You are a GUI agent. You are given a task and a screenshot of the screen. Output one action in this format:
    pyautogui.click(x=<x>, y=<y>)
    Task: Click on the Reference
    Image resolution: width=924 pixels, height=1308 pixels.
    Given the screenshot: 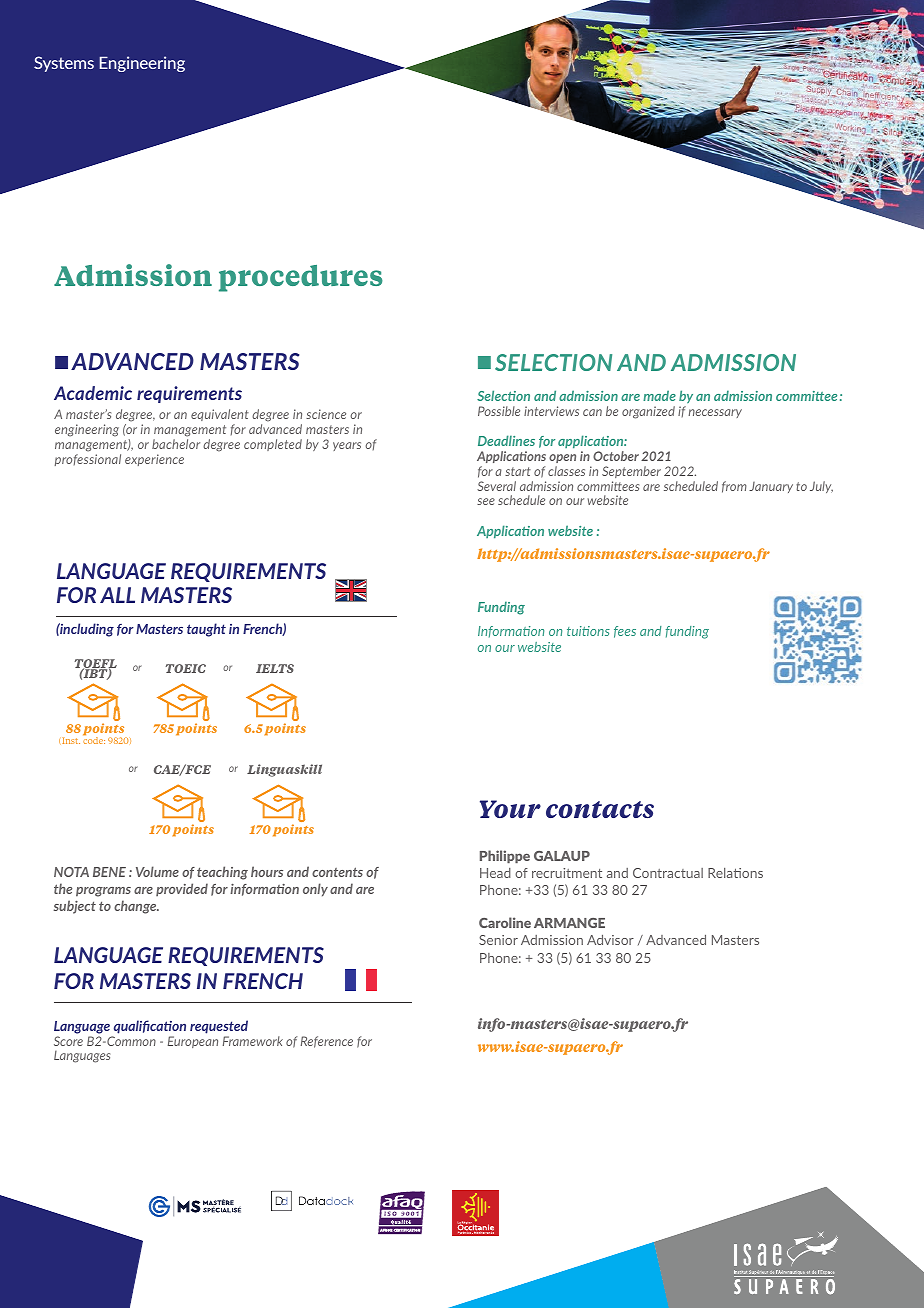 What is the action you would take?
    pyautogui.click(x=327, y=1042)
